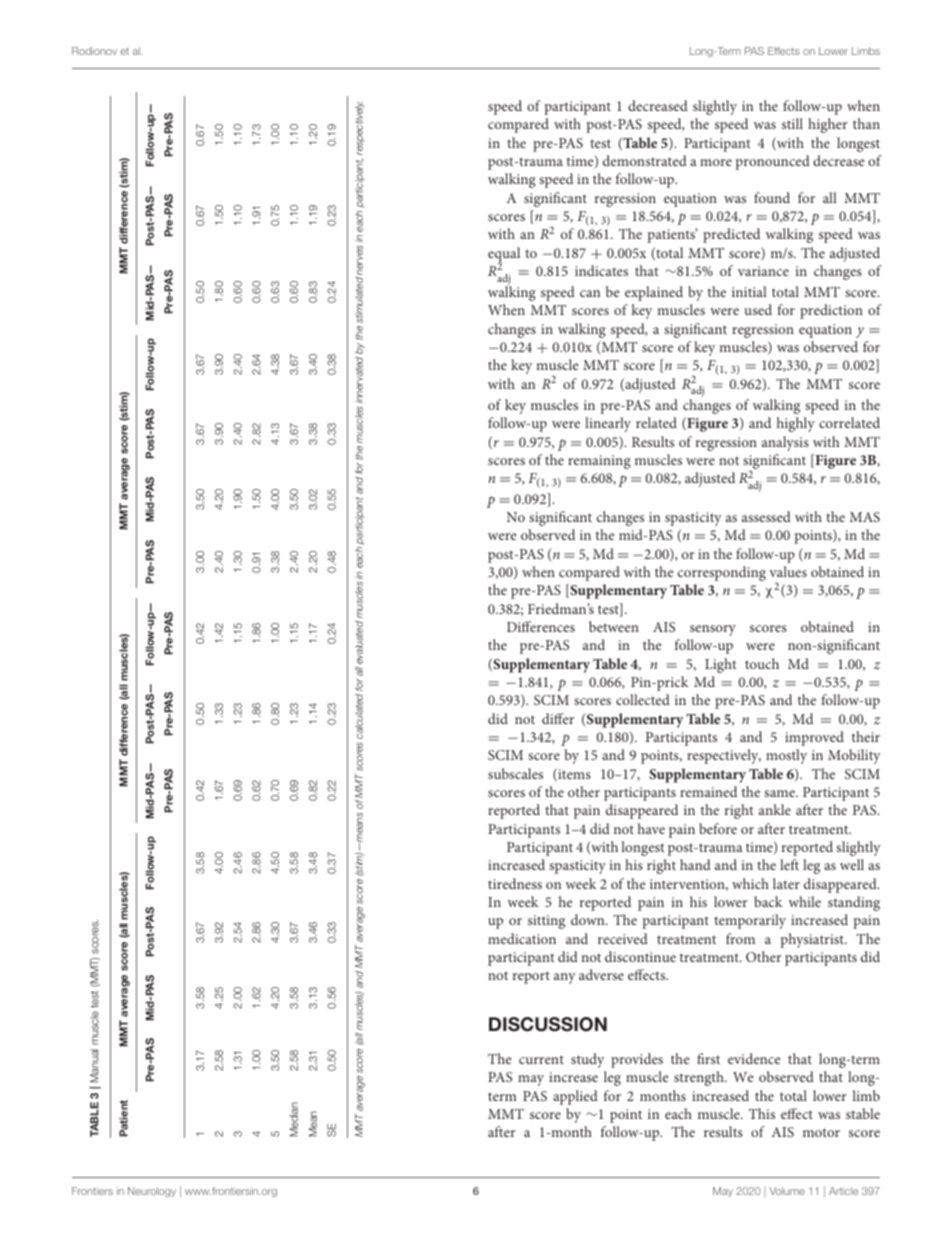 This image has height=1247, width=952. What do you see at coordinates (643, 699) in the image?
I see `collected` at bounding box center [643, 699].
